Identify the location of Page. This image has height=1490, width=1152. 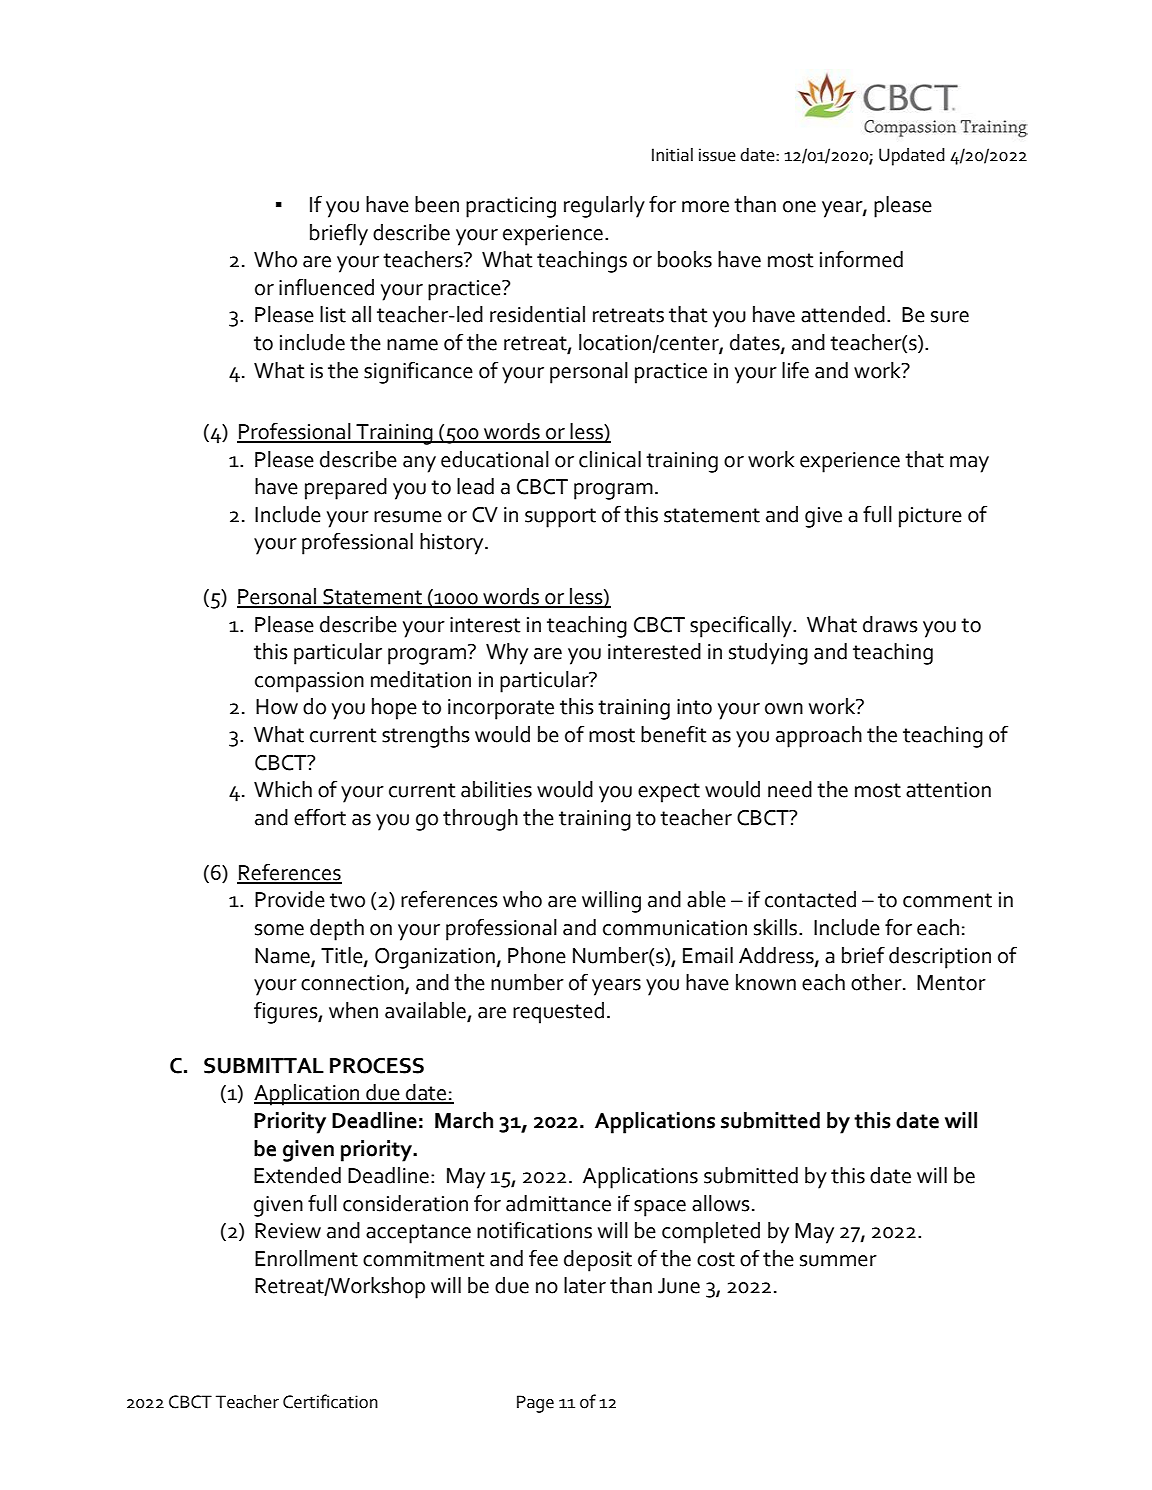
(535, 1404).
